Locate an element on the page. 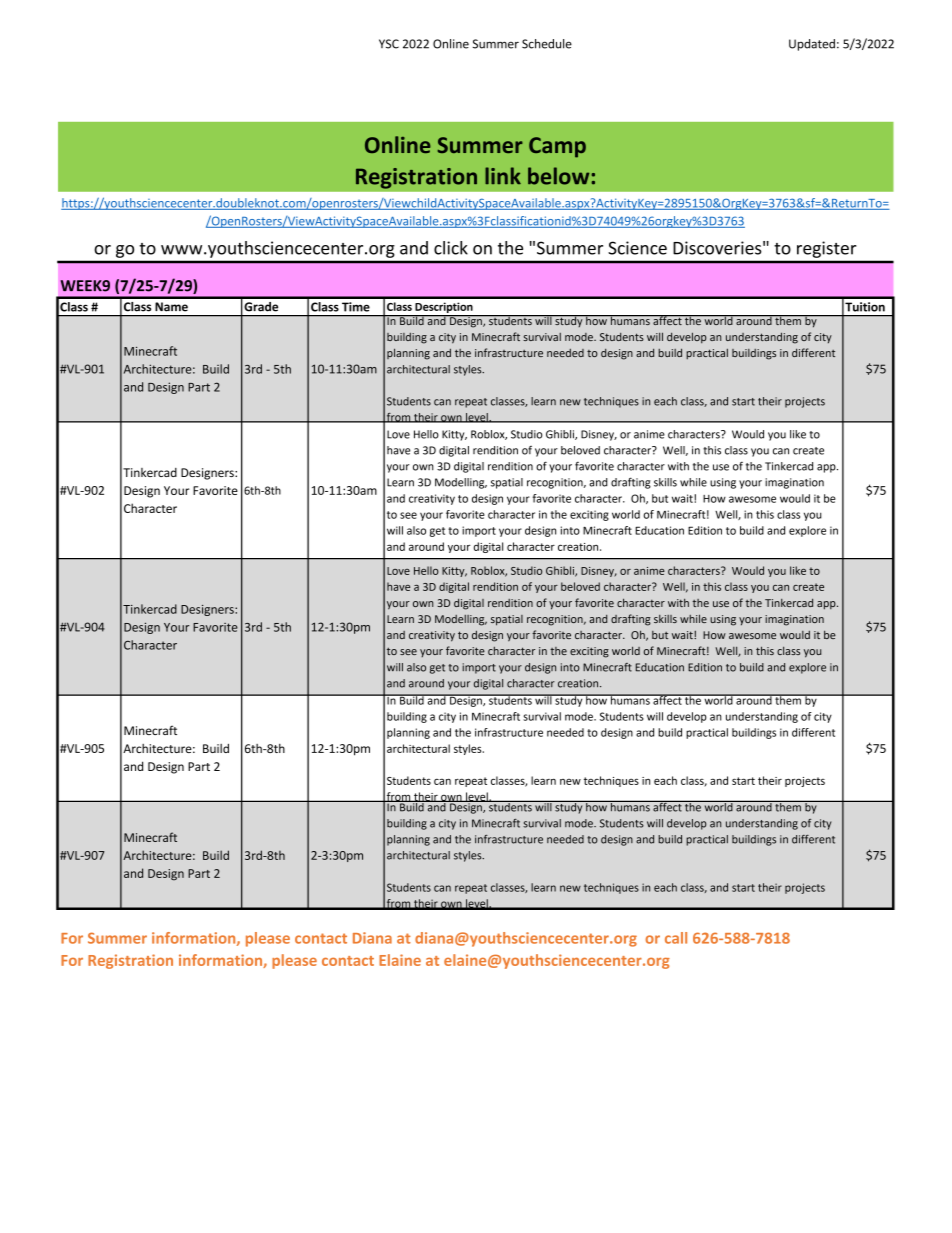  register is located at coordinates (826, 249).
